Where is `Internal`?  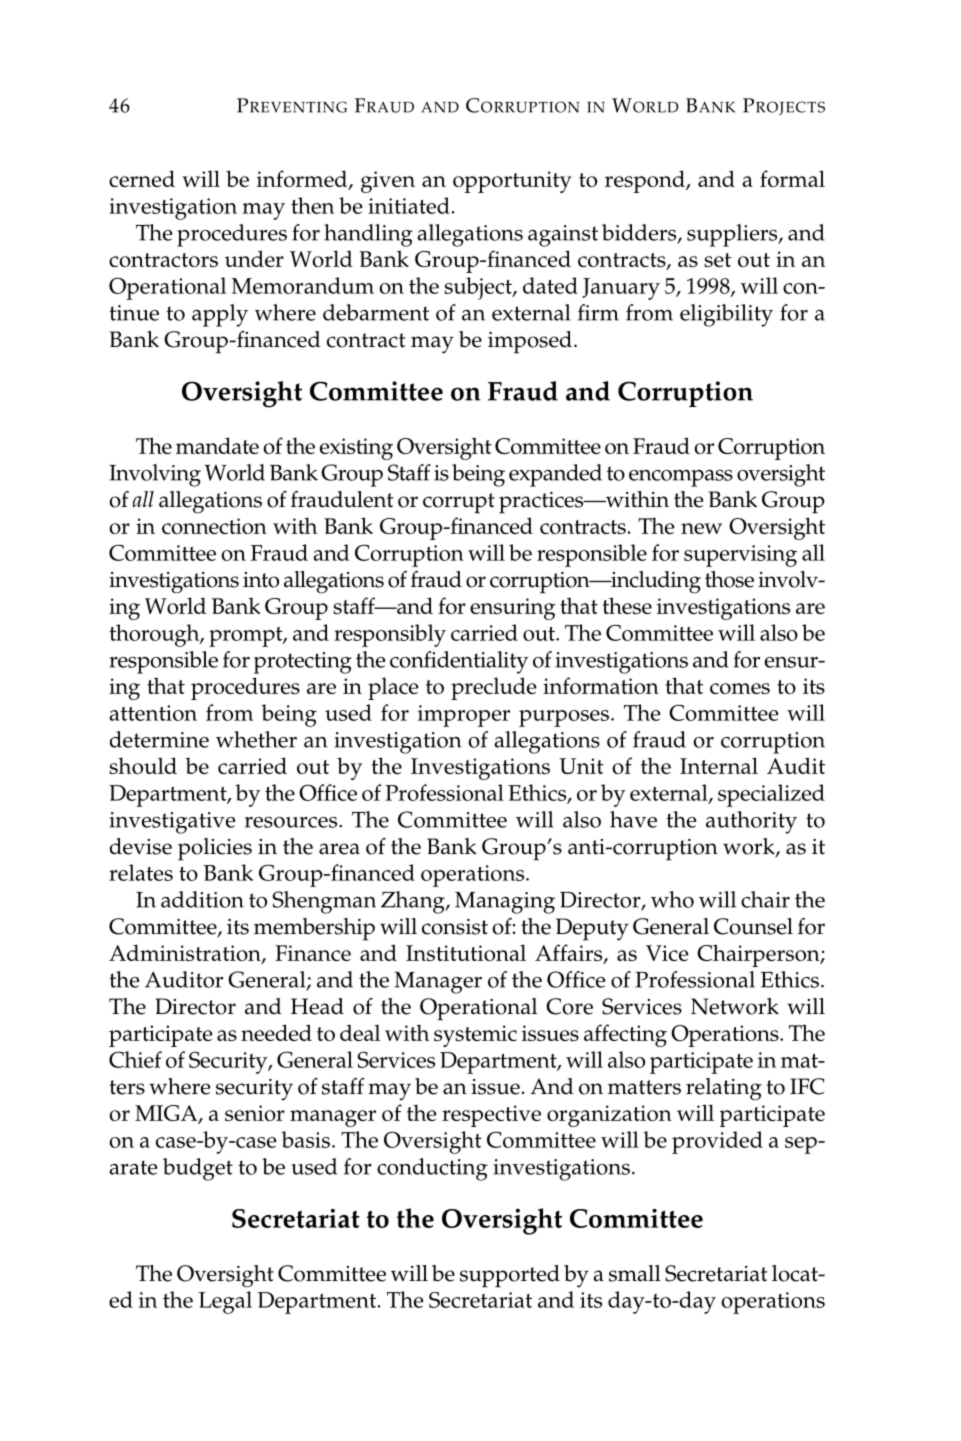 Internal is located at coordinates (719, 765).
